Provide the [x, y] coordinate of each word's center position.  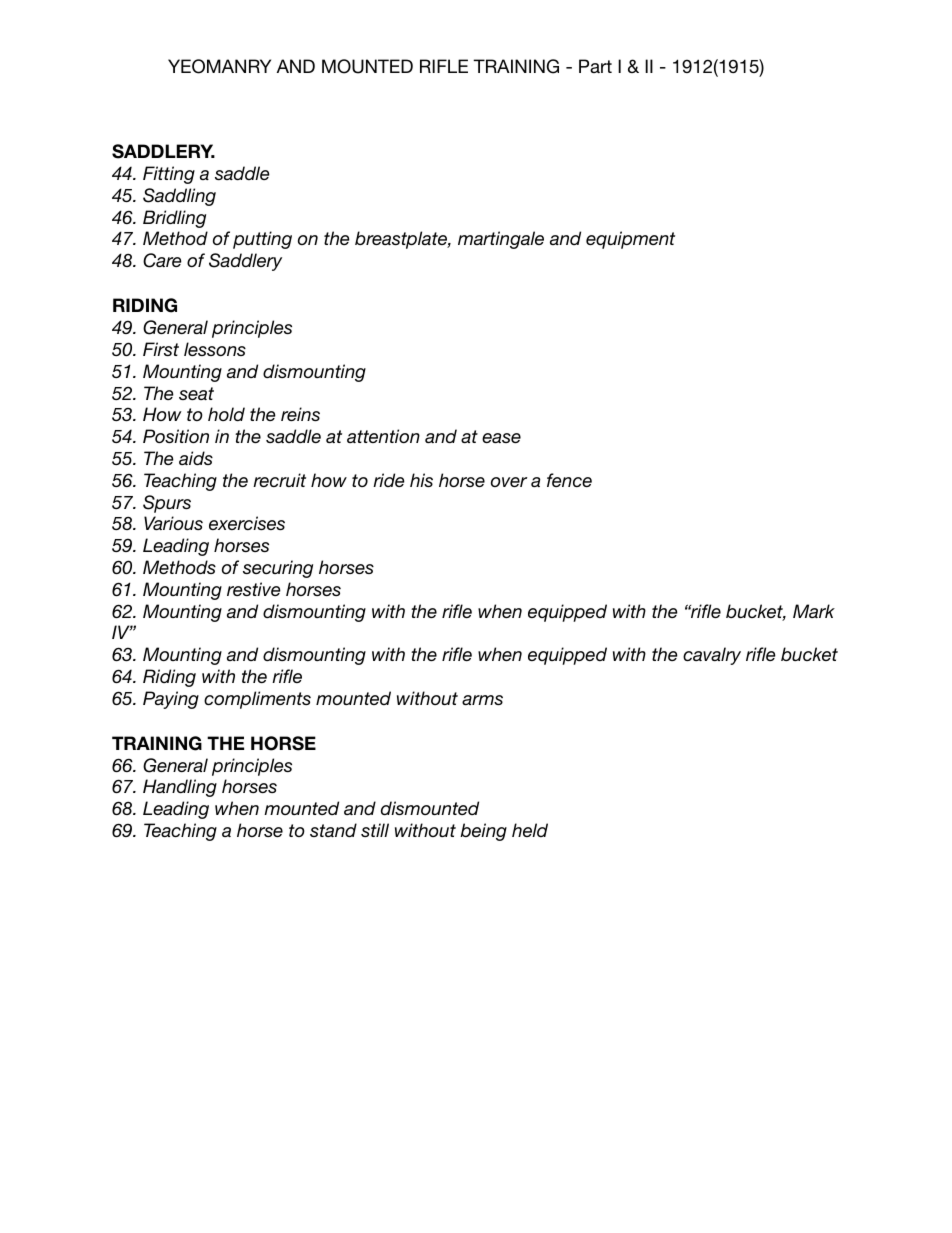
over [509, 482]
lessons [215, 349]
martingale [501, 240]
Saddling [179, 197]
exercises [247, 523]
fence [569, 480]
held [530, 830]
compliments [257, 700]
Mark [814, 611]
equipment [630, 240]
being [483, 832]
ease [501, 438]
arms [482, 700]
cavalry [712, 656]
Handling [180, 788]
